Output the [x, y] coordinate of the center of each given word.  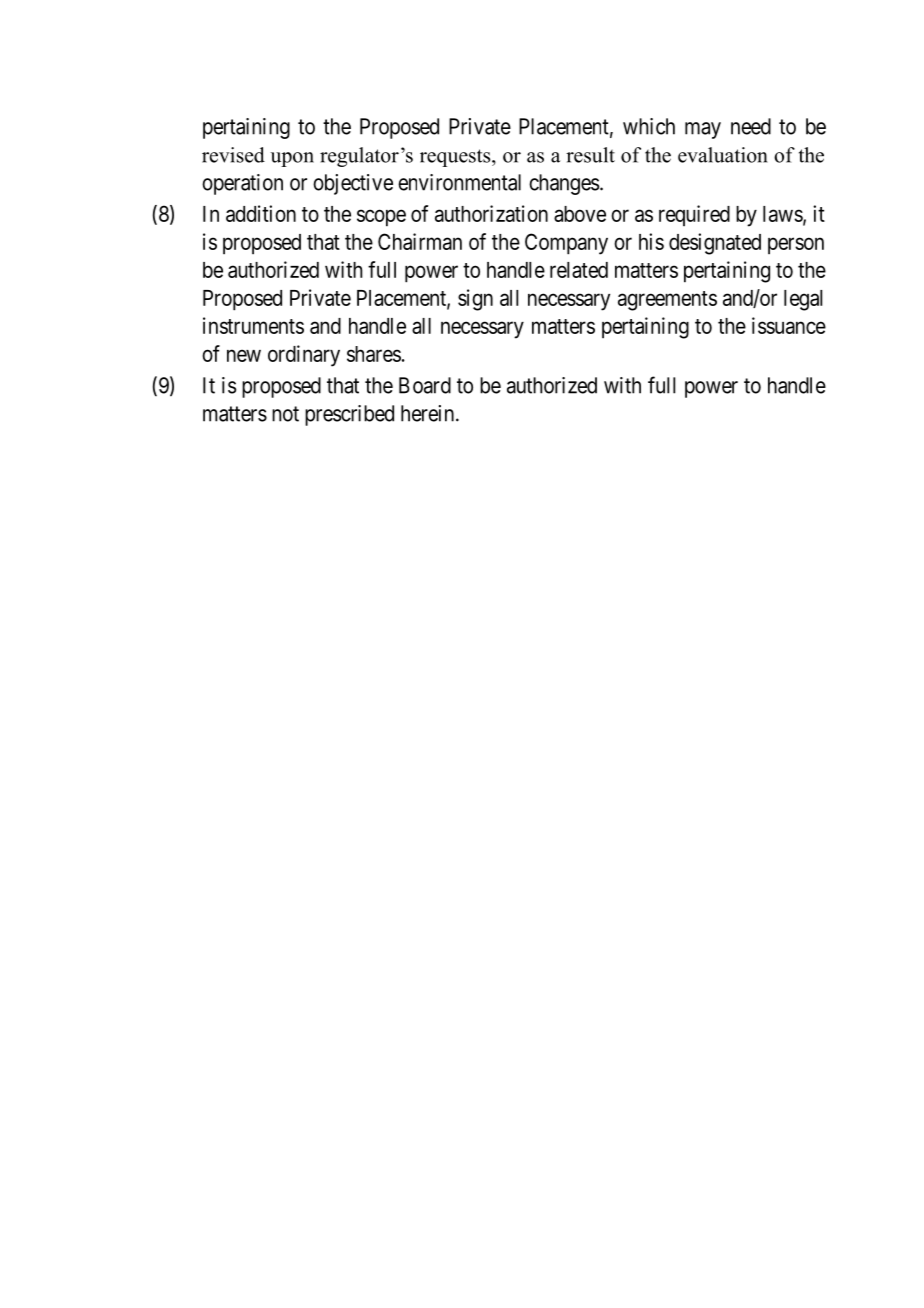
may [703, 130]
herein [427, 413]
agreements [667, 301]
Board [425, 385]
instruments [253, 325]
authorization [491, 213]
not [285, 414]
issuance [789, 325]
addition [261, 213]
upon [292, 159]
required [694, 215]
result [590, 155]
